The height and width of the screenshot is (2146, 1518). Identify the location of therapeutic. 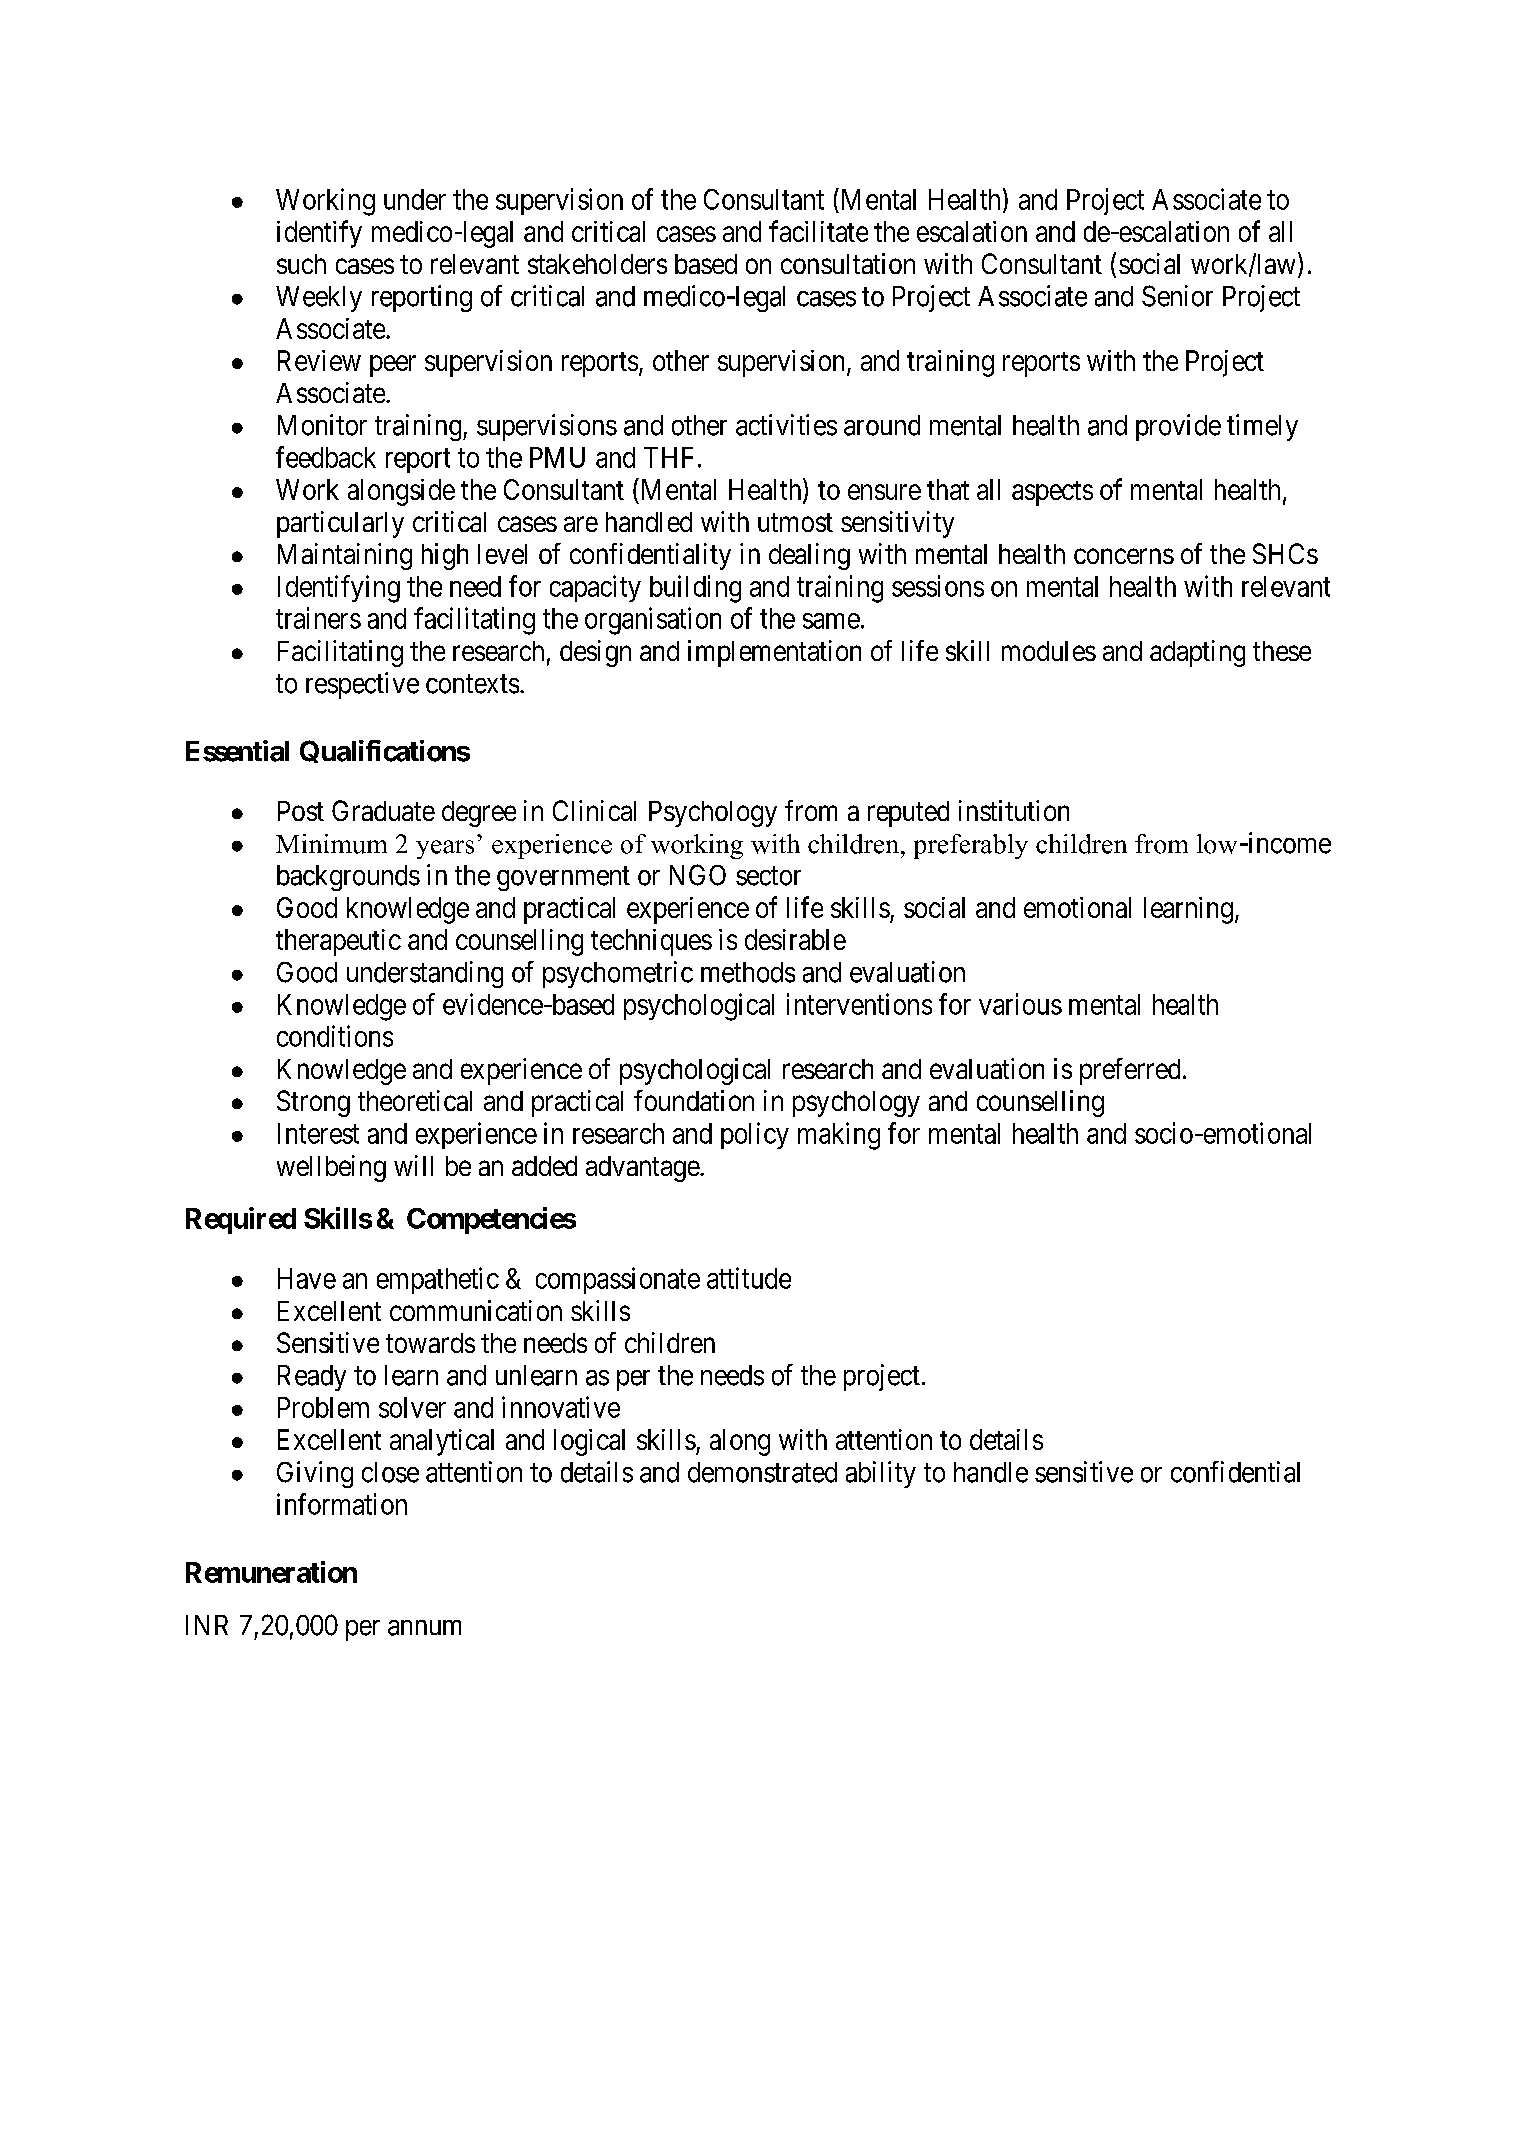
(338, 942).
